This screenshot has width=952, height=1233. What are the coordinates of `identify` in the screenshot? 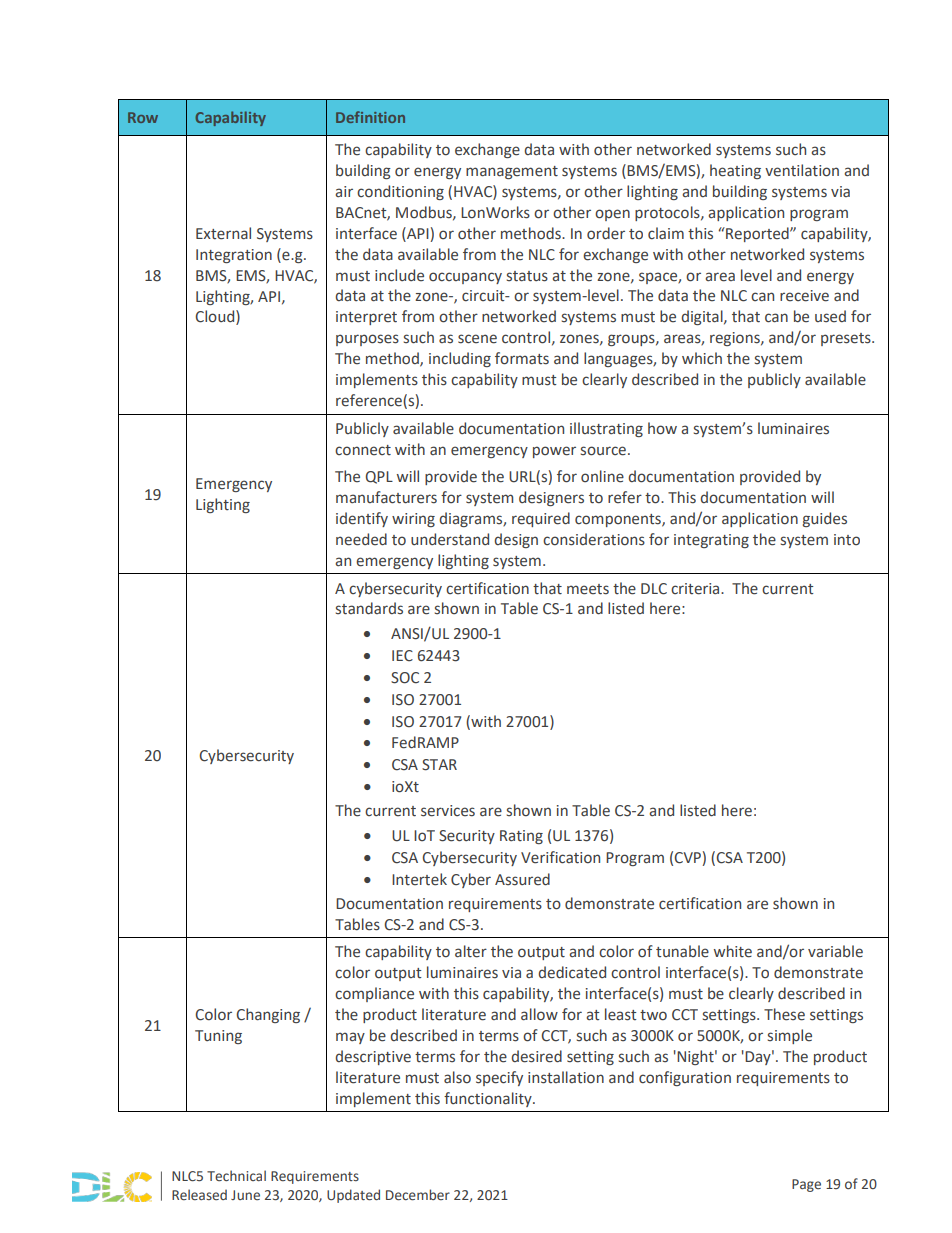 It's located at (362, 519).
